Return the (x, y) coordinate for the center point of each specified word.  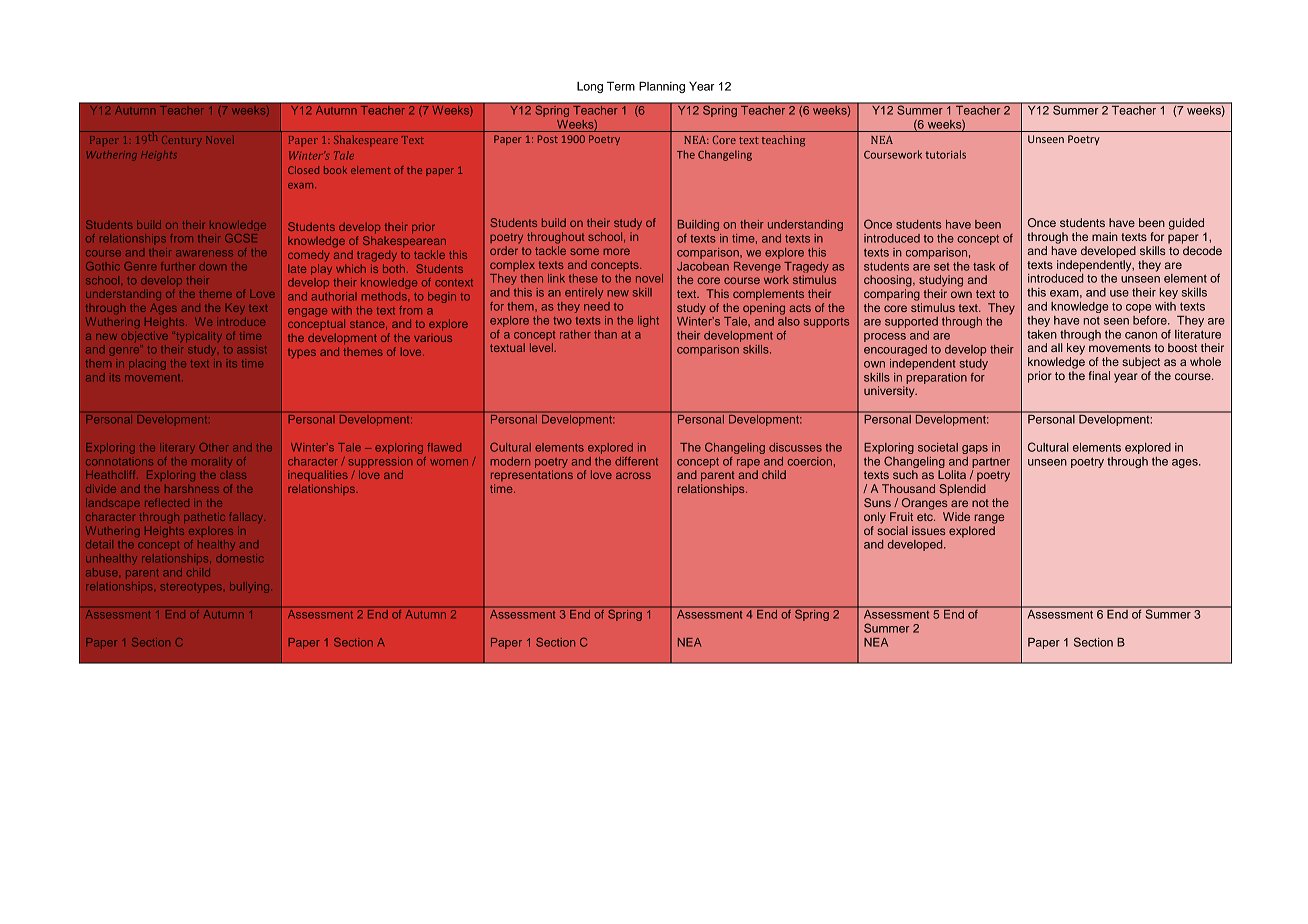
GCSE (241, 238)
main (1105, 236)
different (636, 461)
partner (991, 463)
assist (251, 349)
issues (928, 530)
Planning (662, 87)
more (616, 251)
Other (214, 447)
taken (1042, 334)
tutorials (945, 154)
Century (181, 140)
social (892, 530)
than (605, 334)
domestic (240, 558)
